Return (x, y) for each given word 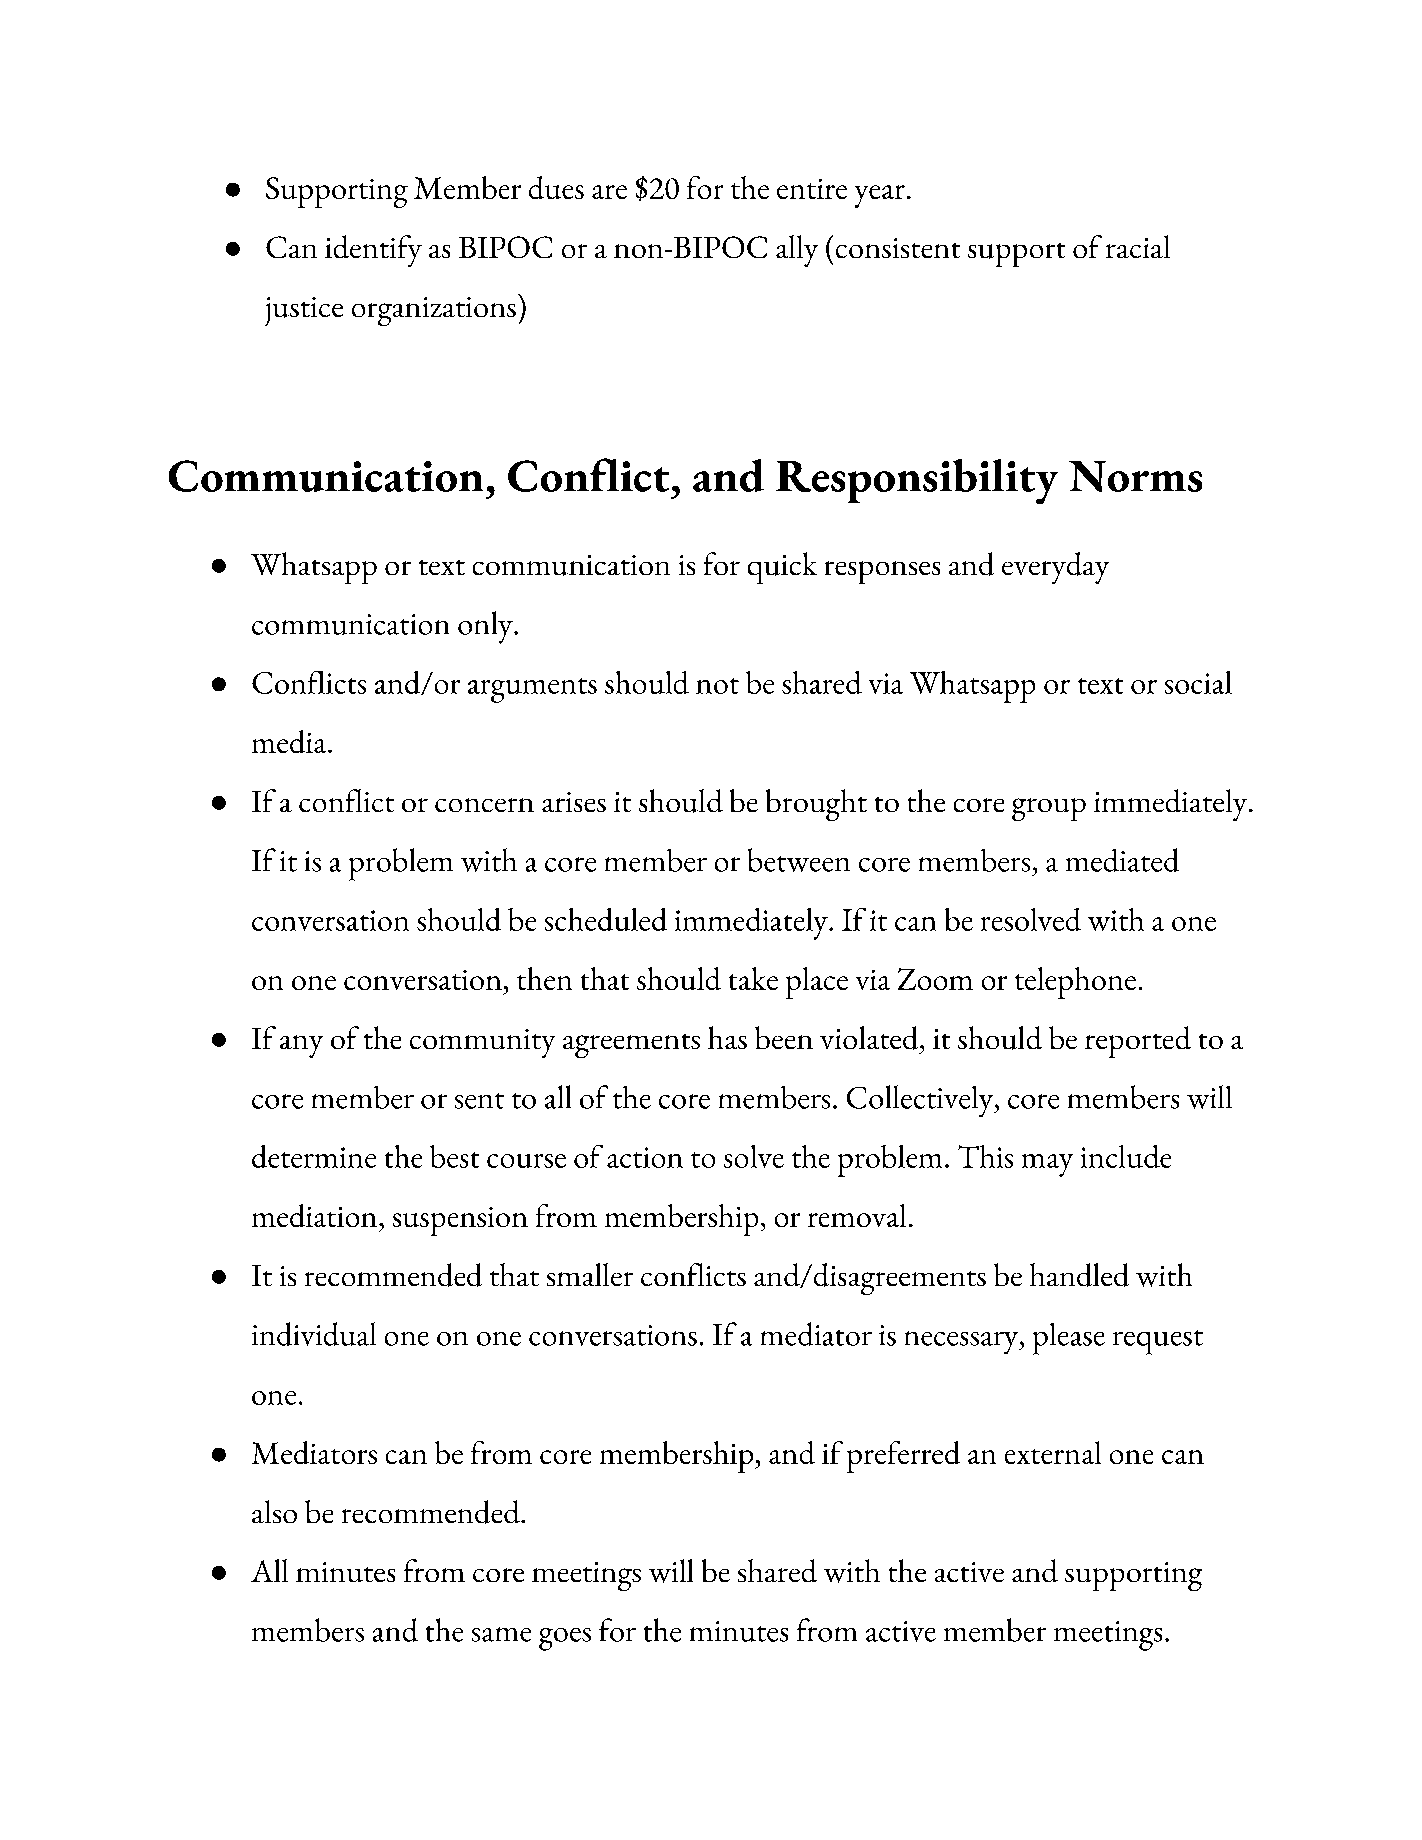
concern (484, 805)
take (753, 978)
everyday (1055, 568)
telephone (1075, 983)
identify (373, 251)
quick (782, 568)
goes (565, 1639)
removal (857, 1215)
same (501, 1634)
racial (1138, 246)
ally (797, 251)
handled (1079, 1275)
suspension (460, 1221)
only (486, 627)
